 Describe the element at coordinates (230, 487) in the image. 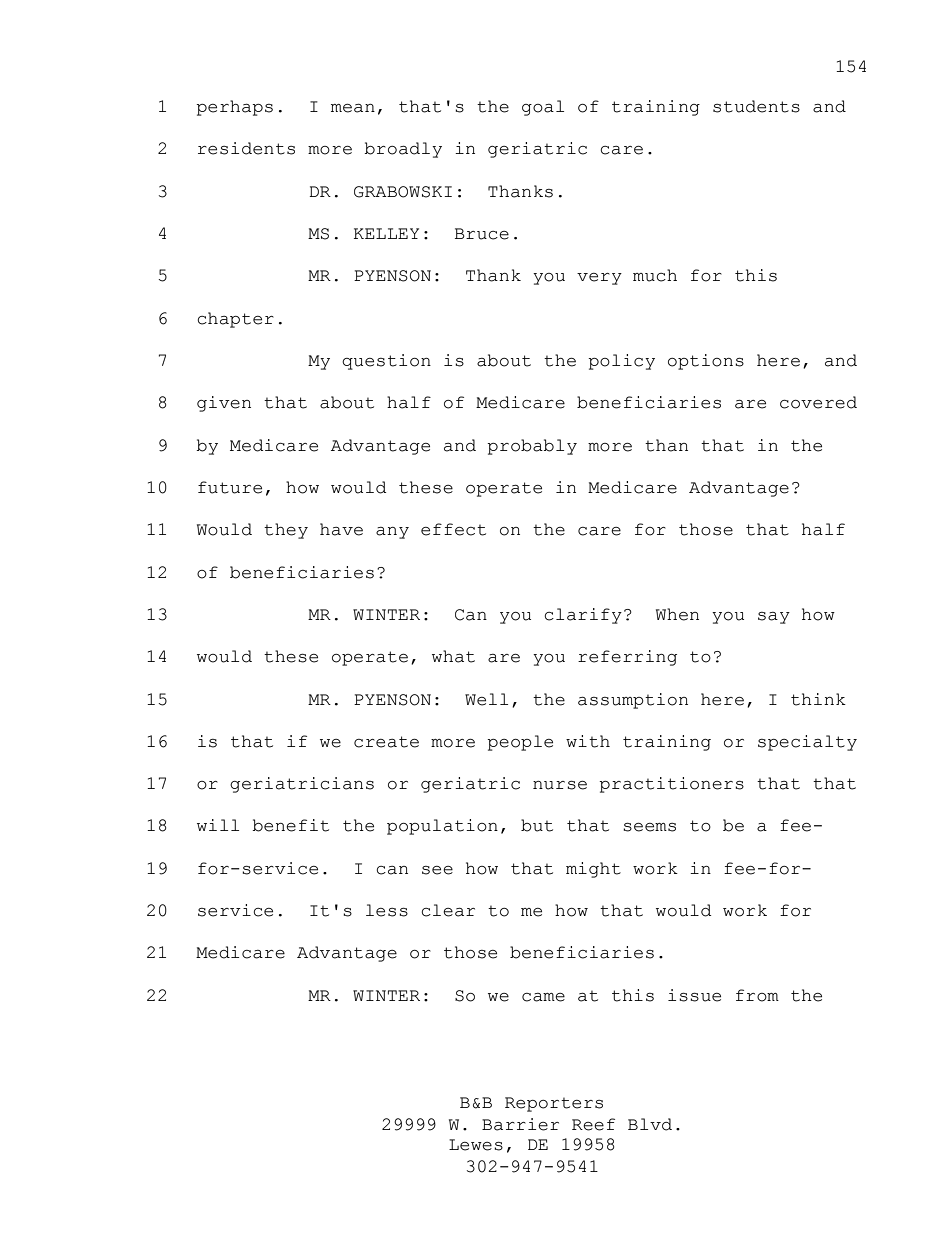

I see `future` at that location.
